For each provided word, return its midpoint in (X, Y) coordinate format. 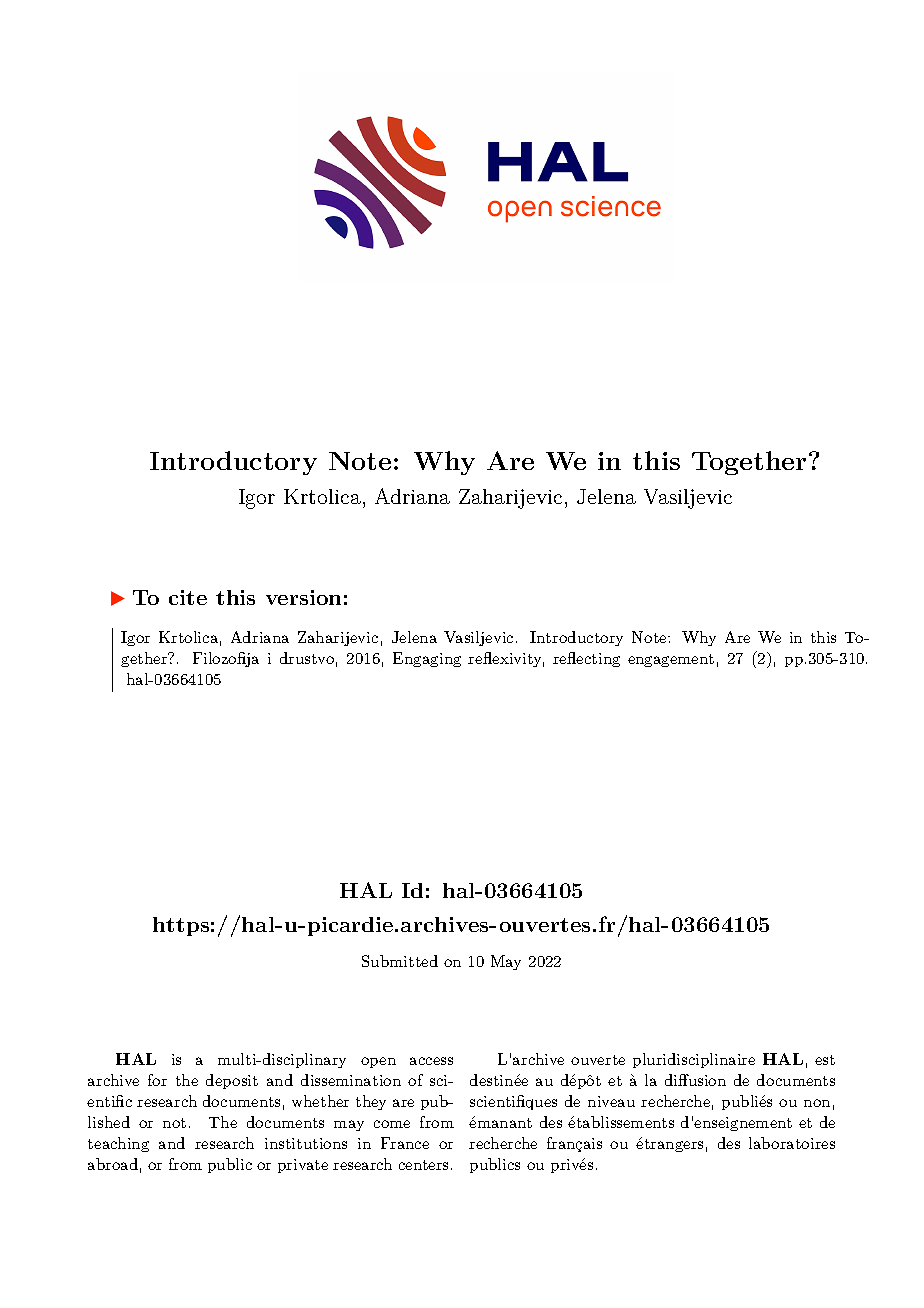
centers (423, 1165)
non (817, 1103)
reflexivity (506, 659)
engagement (671, 660)
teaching (118, 1144)
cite (188, 597)
